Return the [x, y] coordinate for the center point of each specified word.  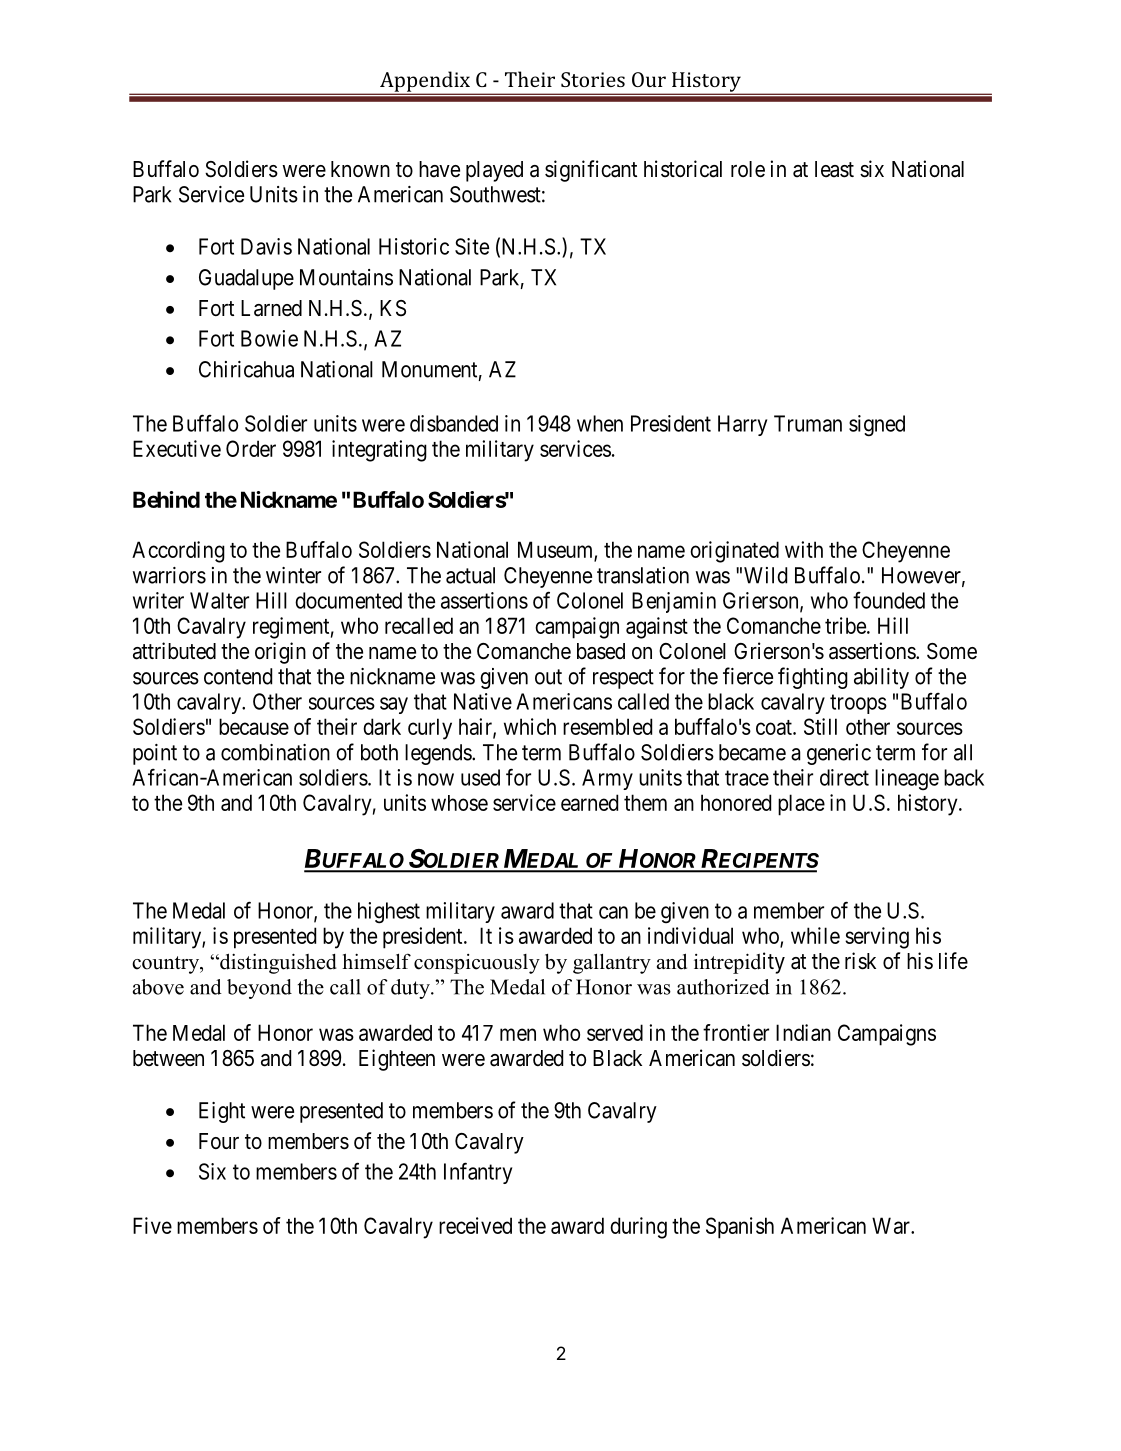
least [834, 169]
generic [839, 754]
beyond [259, 989]
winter [293, 575]
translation [643, 575]
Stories [593, 79]
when [600, 423]
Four [219, 1141]
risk [860, 961]
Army [607, 779]
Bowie [269, 338]
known [360, 169]
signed [877, 426]
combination [275, 752]
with [804, 549]
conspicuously [477, 964]
